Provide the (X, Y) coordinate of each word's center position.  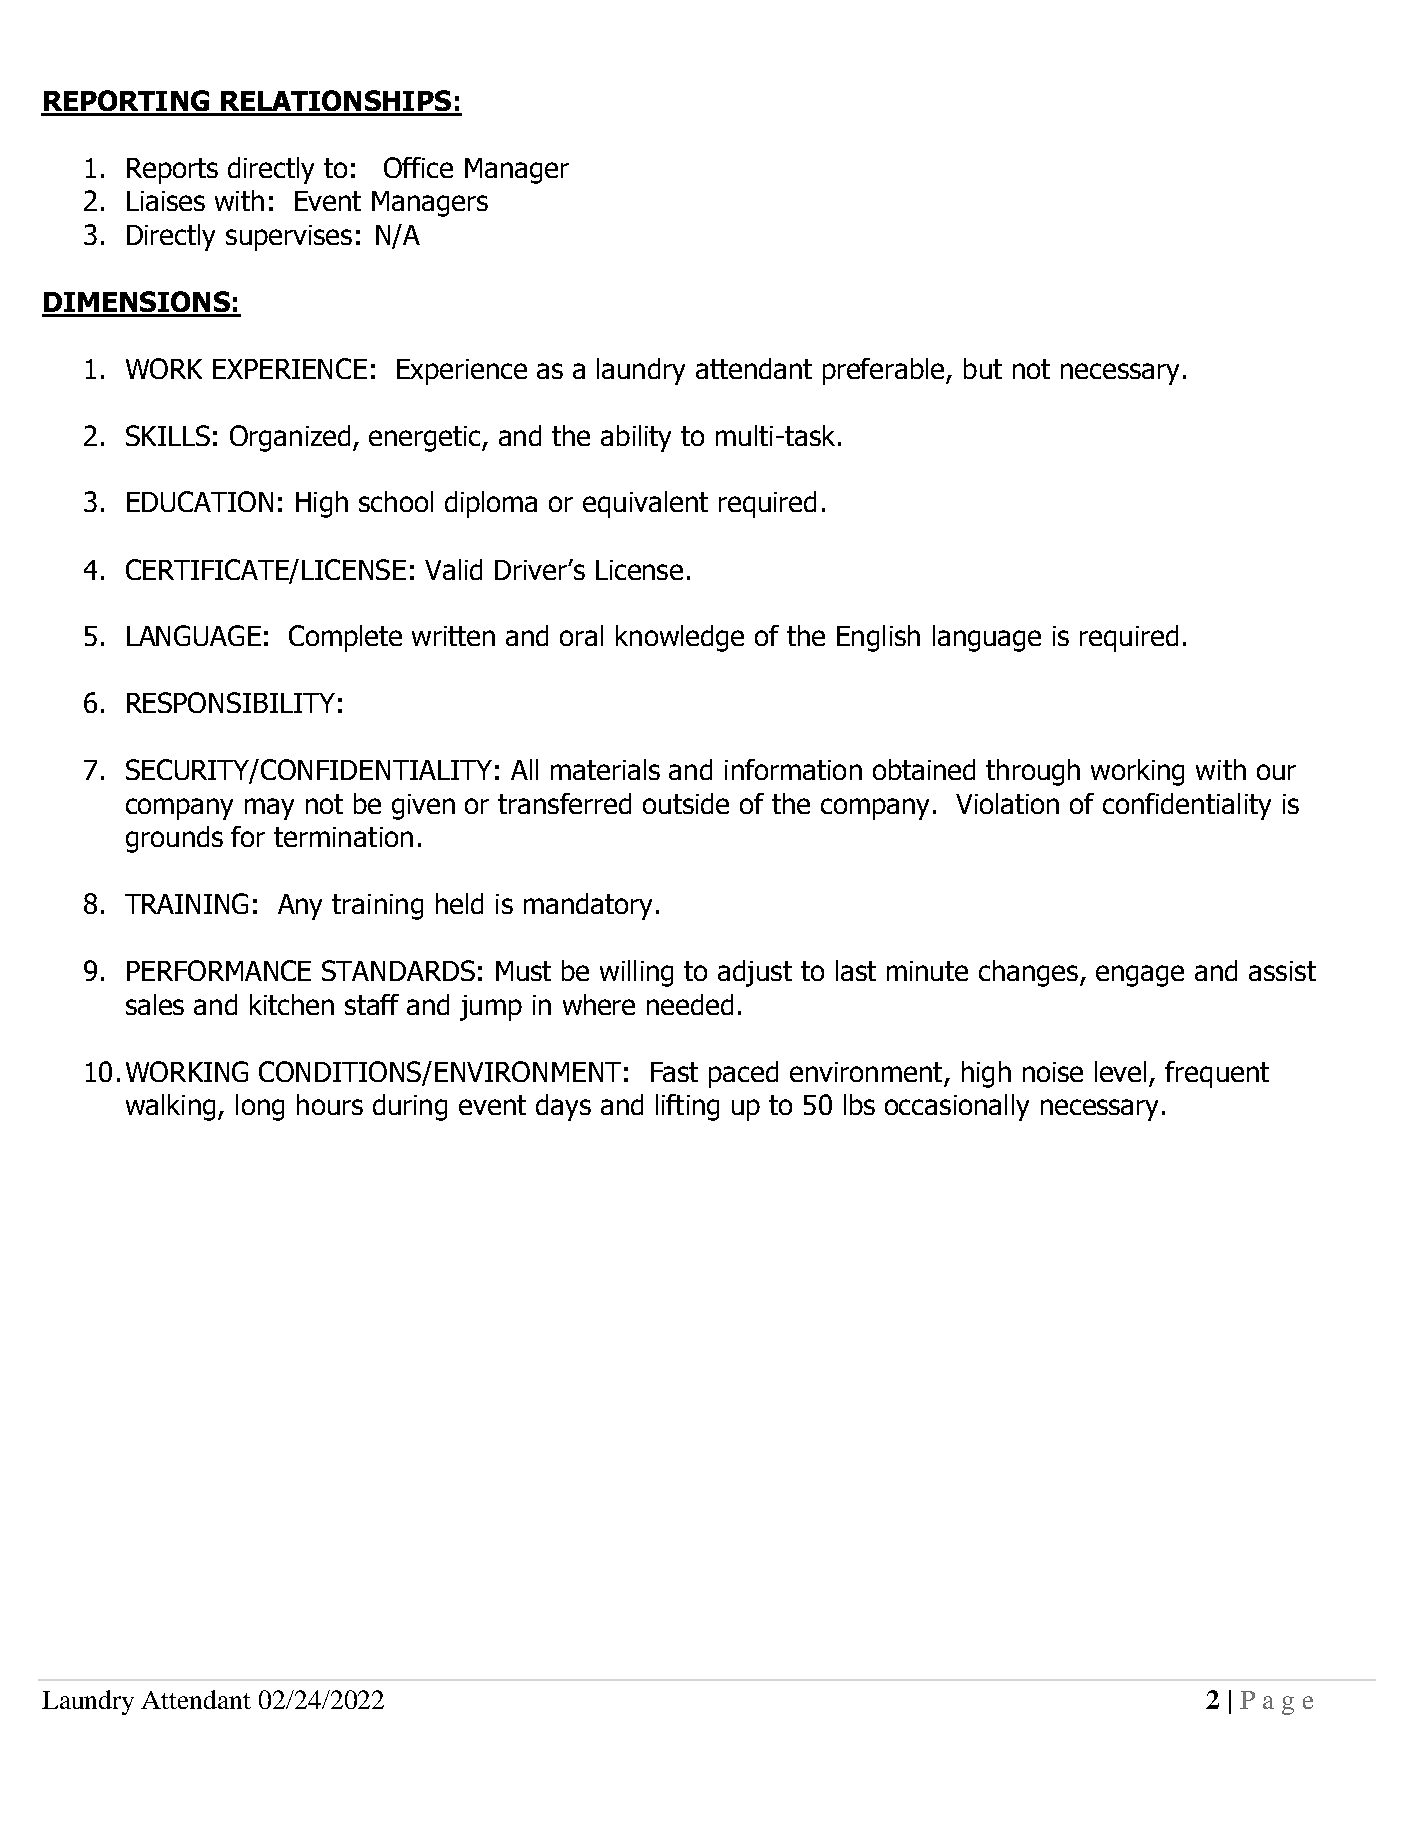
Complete (345, 638)
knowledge (680, 638)
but (983, 368)
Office (418, 167)
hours (330, 1104)
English (878, 638)
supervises (289, 238)
